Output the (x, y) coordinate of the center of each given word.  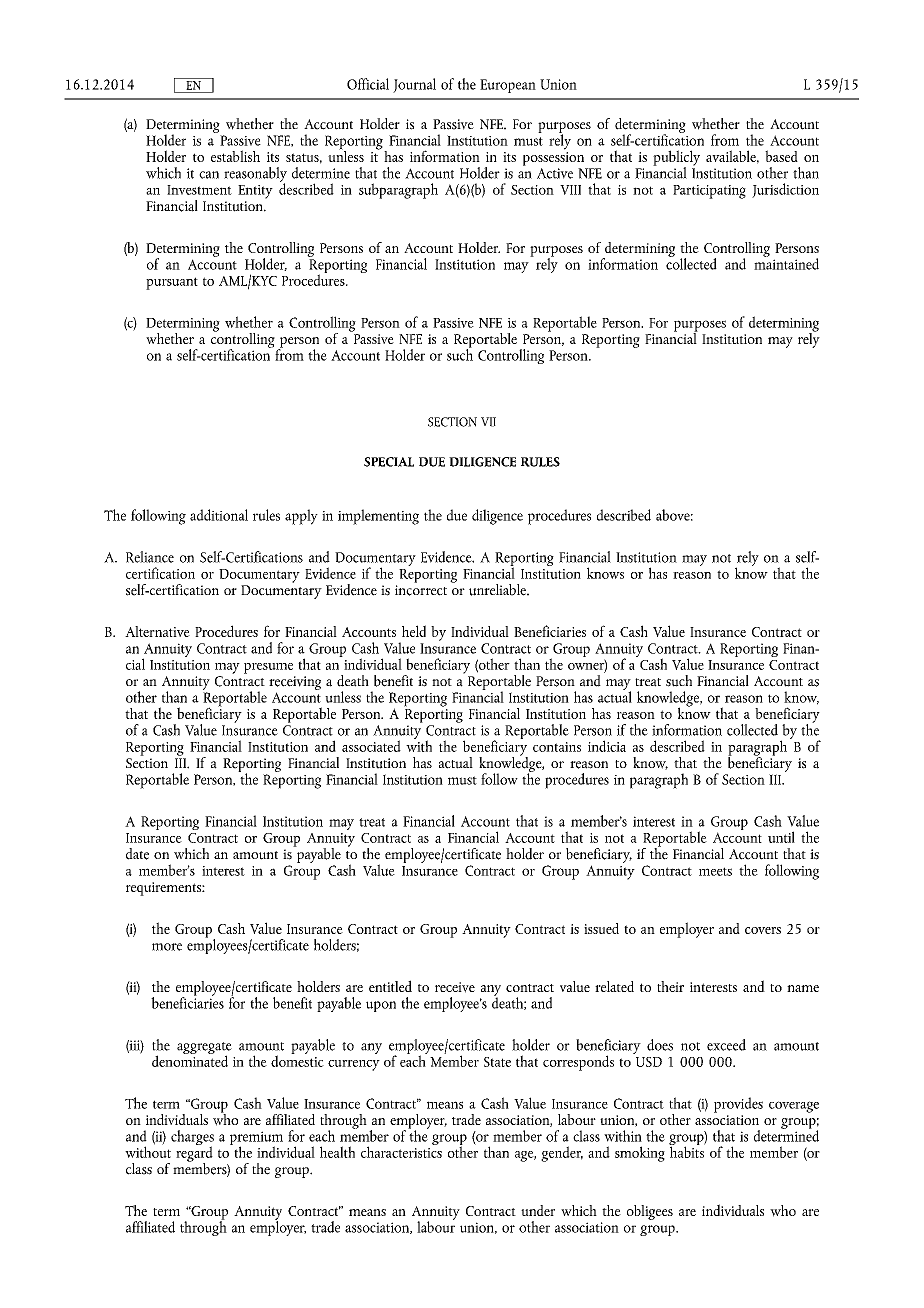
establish (235, 156)
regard (194, 1154)
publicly (676, 159)
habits (687, 1151)
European (508, 86)
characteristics (401, 1151)
